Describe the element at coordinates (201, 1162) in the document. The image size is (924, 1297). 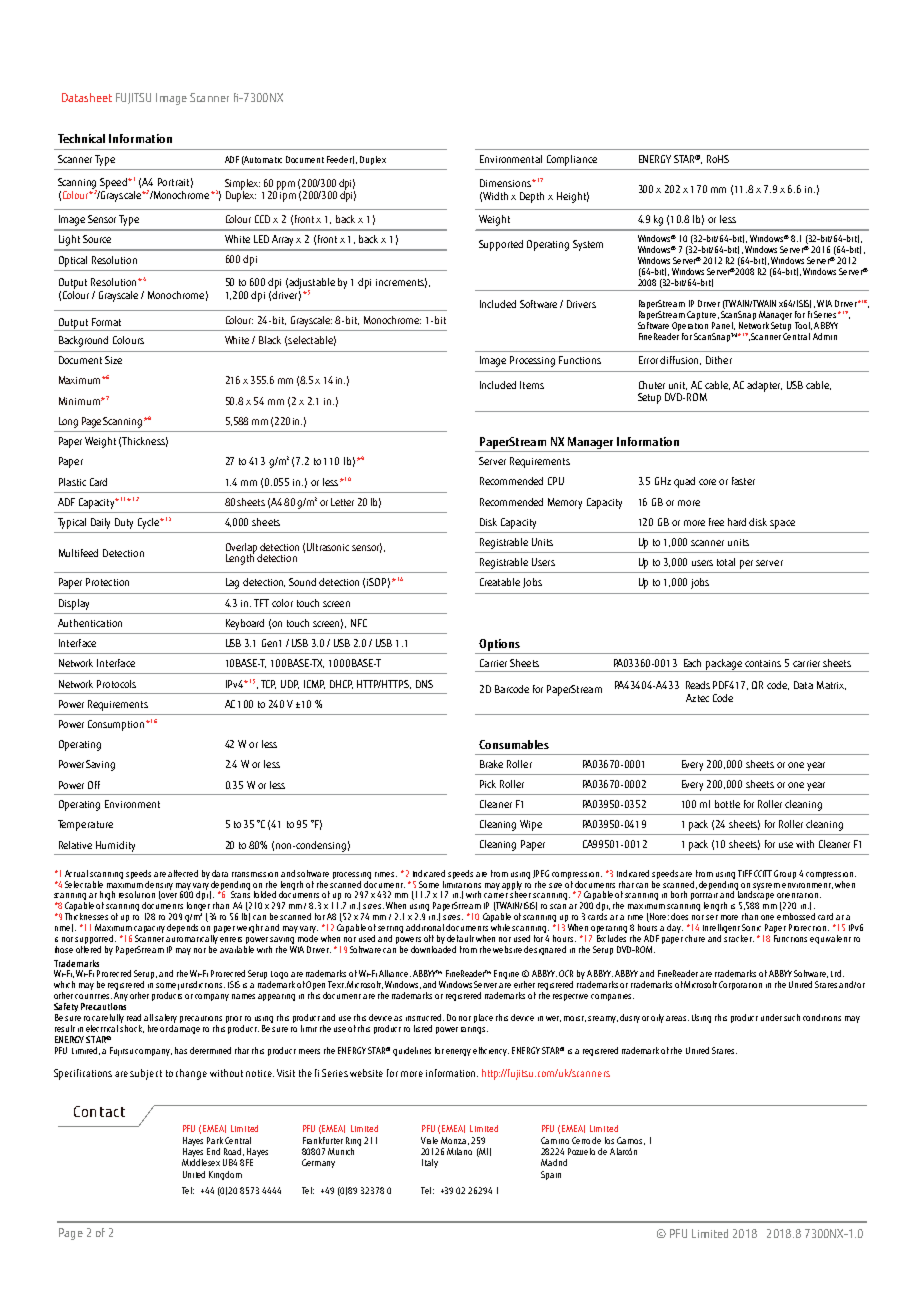
I see `Middlesex` at that location.
